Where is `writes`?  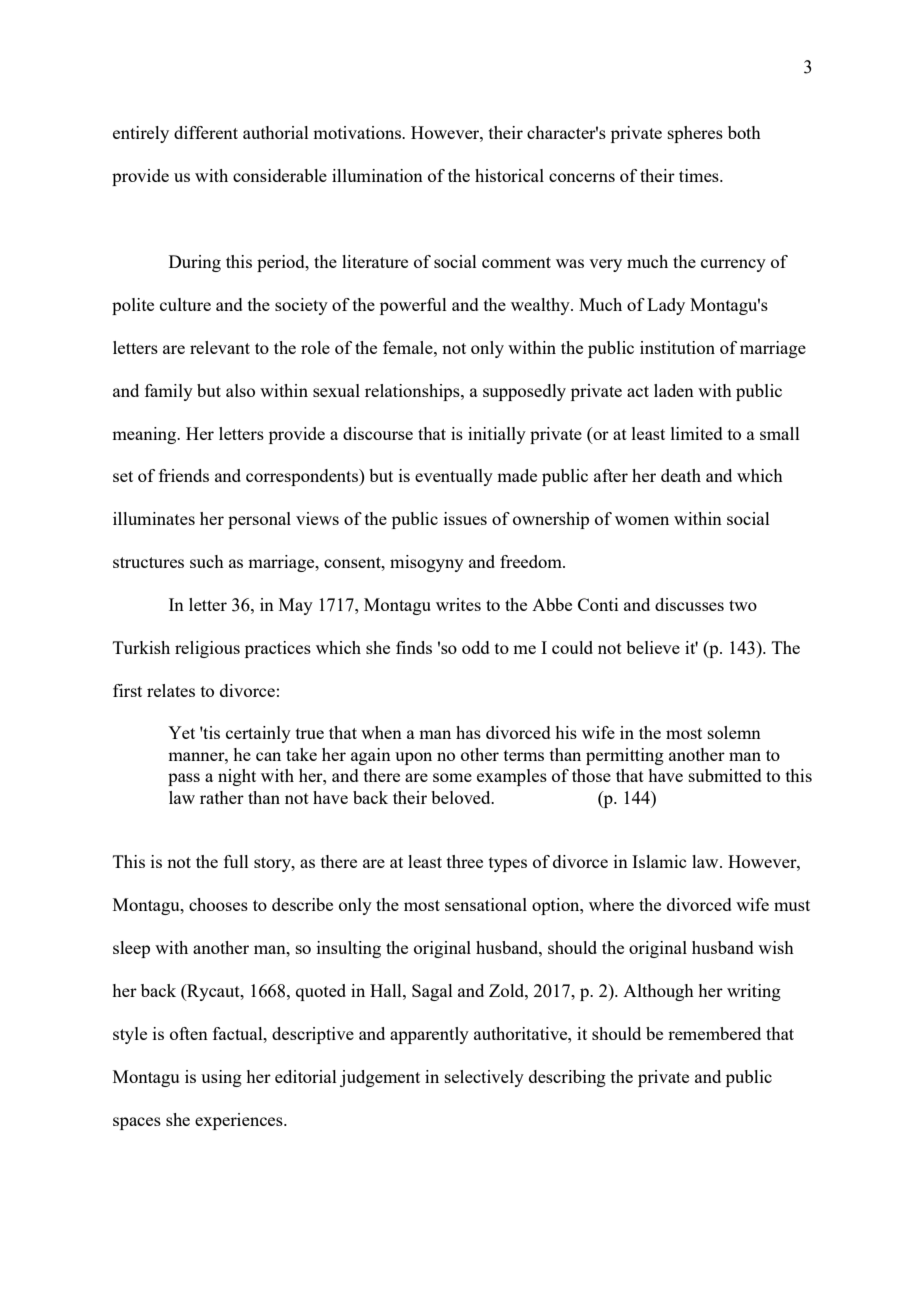 writes is located at coordinates (458, 604).
